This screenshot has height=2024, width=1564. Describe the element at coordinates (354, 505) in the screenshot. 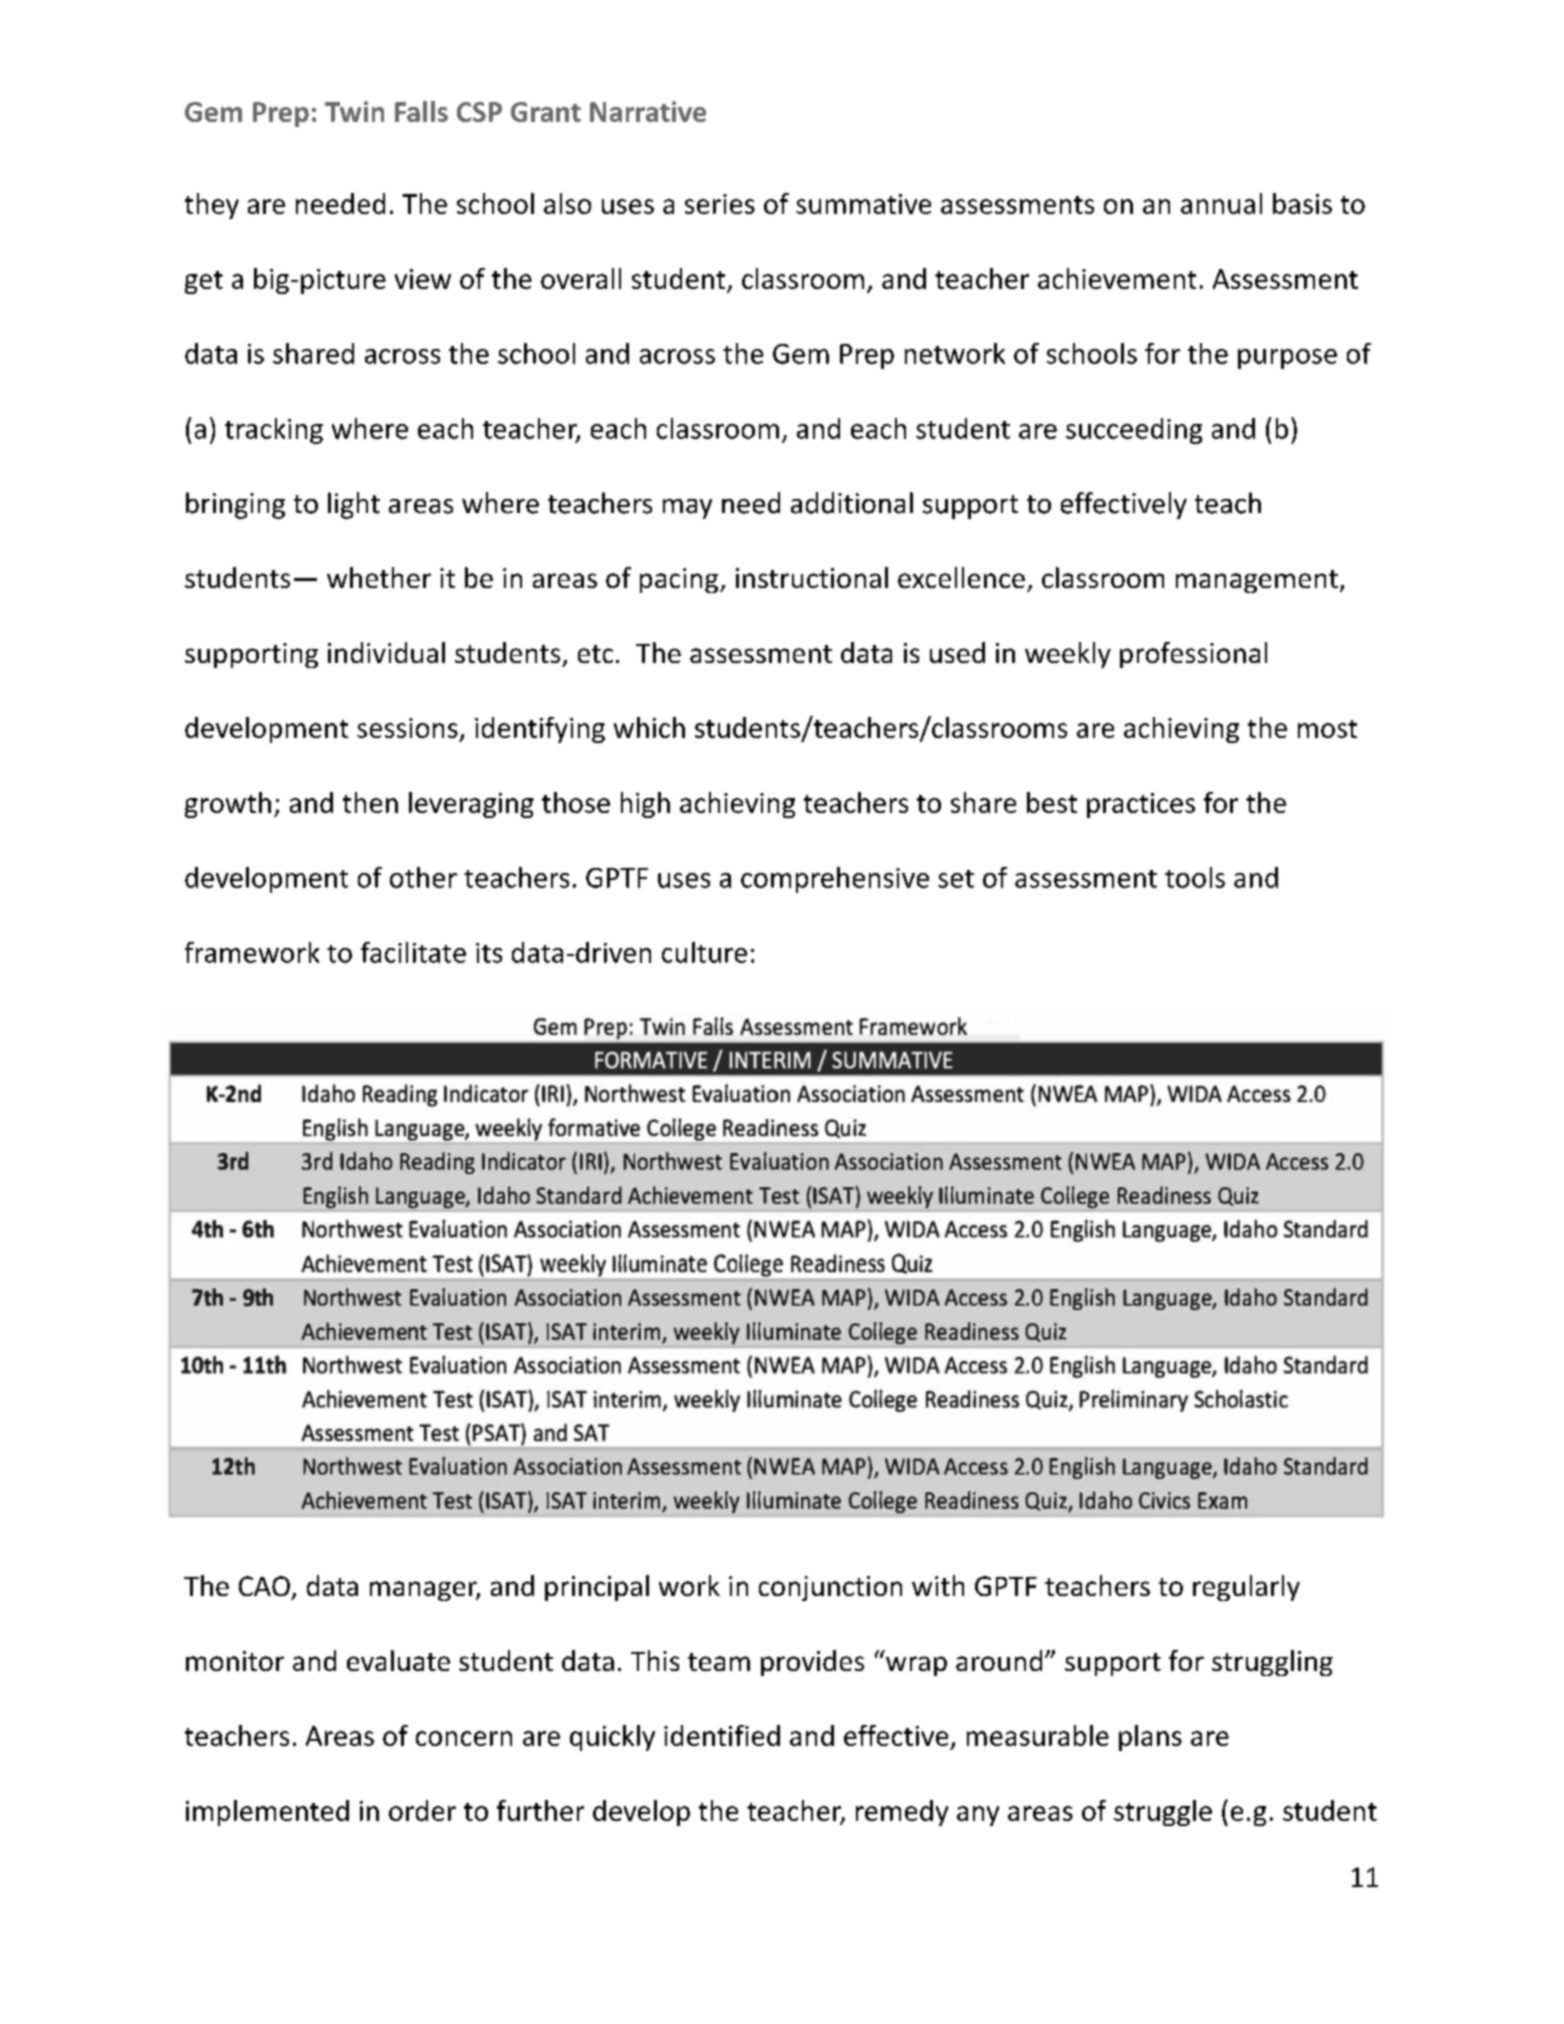

I see `light` at that location.
